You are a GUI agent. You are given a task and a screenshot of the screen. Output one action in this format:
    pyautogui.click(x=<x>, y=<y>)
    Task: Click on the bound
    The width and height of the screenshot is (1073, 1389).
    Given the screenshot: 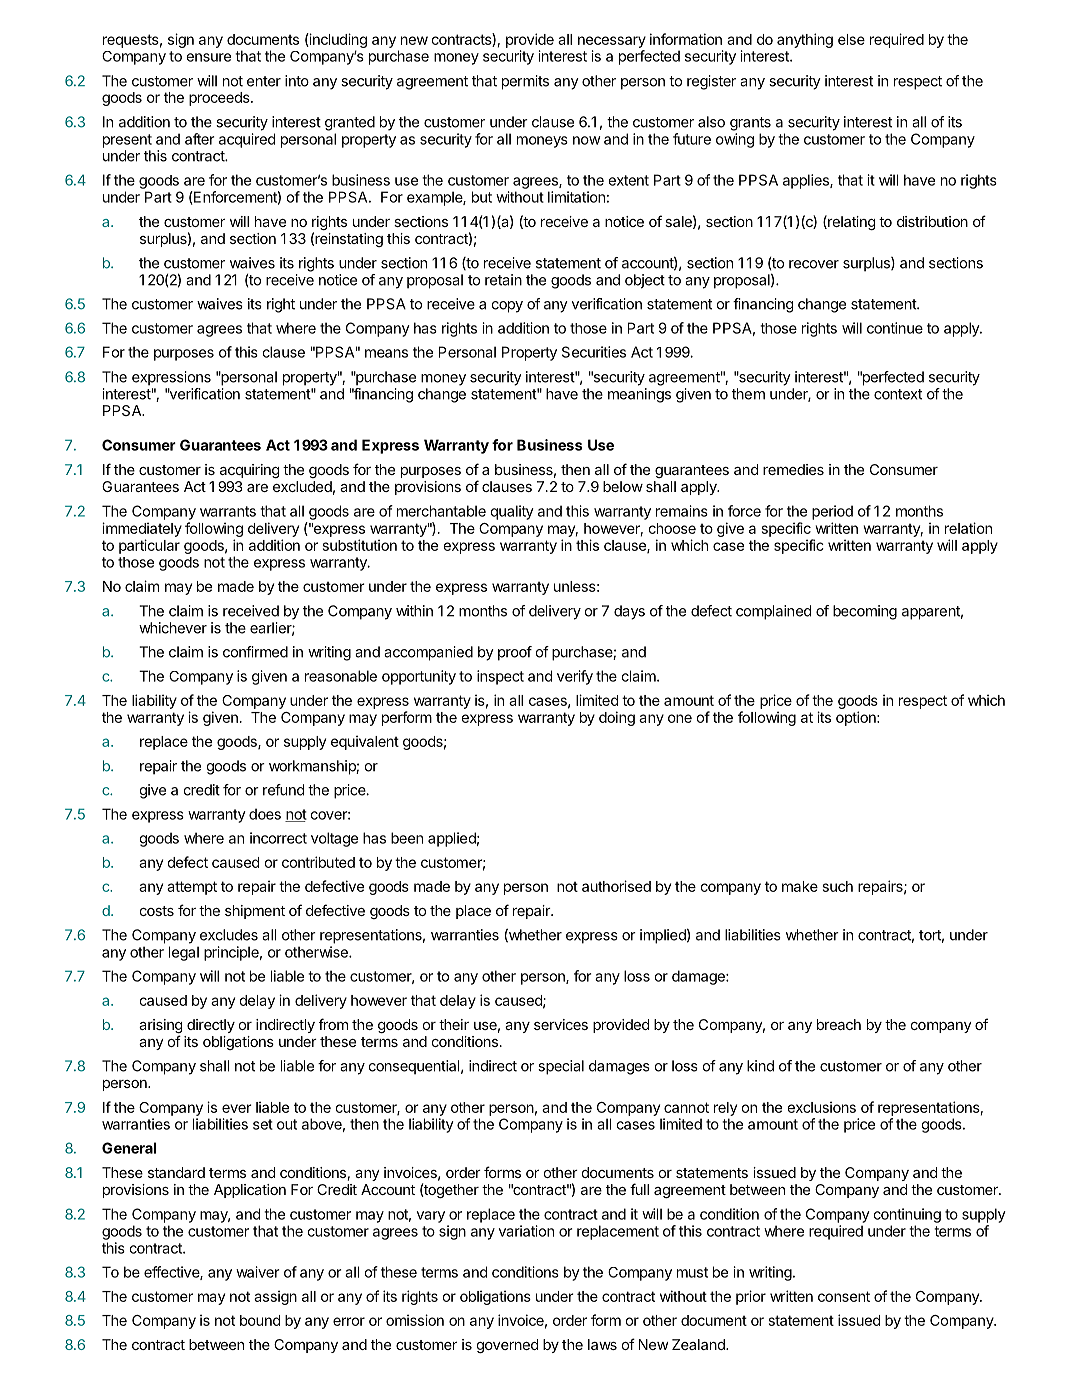 What is the action you would take?
    pyautogui.click(x=260, y=1320)
